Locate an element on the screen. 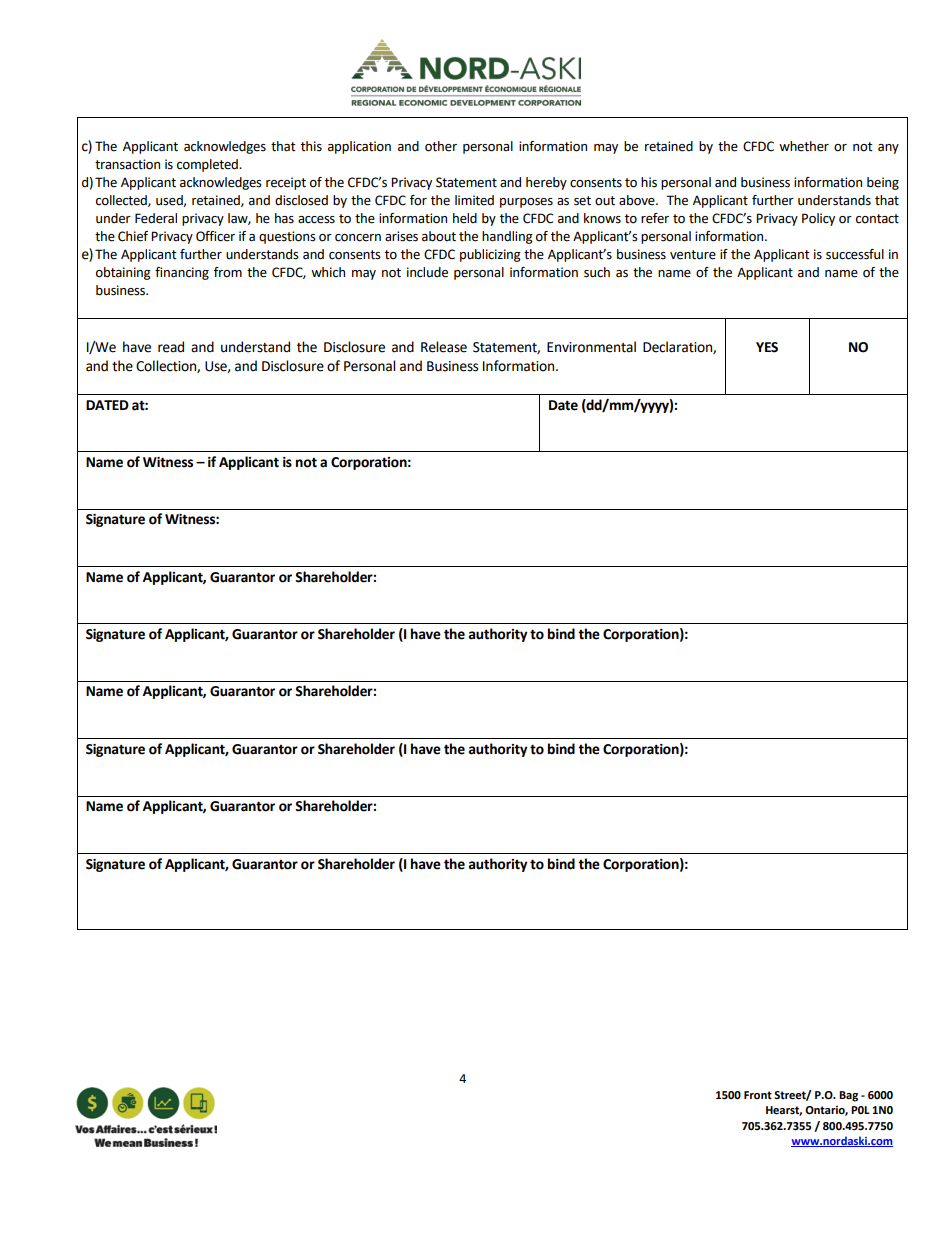 The width and height of the screenshot is (952, 1233). financing is located at coordinates (182, 273).
